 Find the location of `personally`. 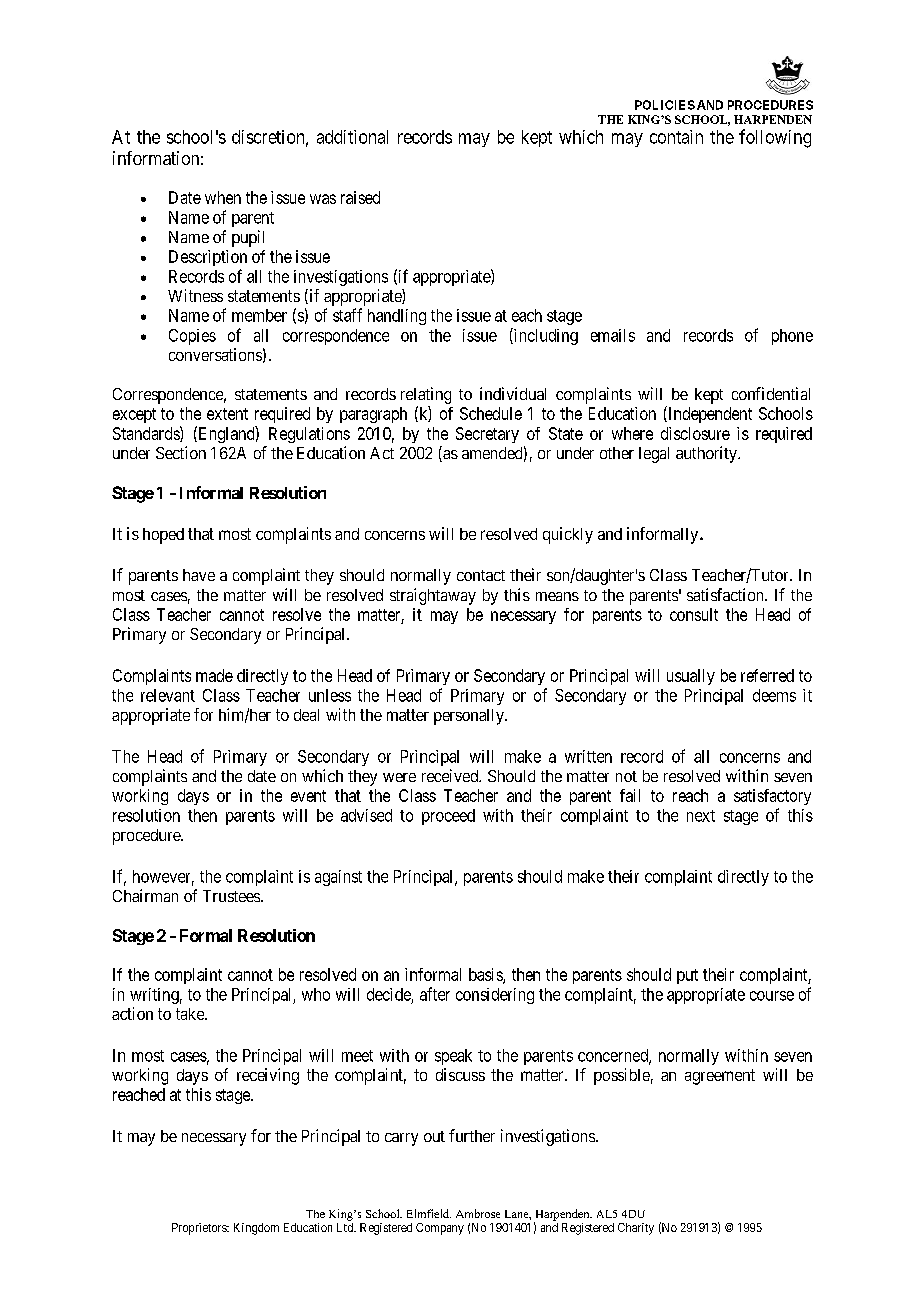

personally is located at coordinates (470, 717).
